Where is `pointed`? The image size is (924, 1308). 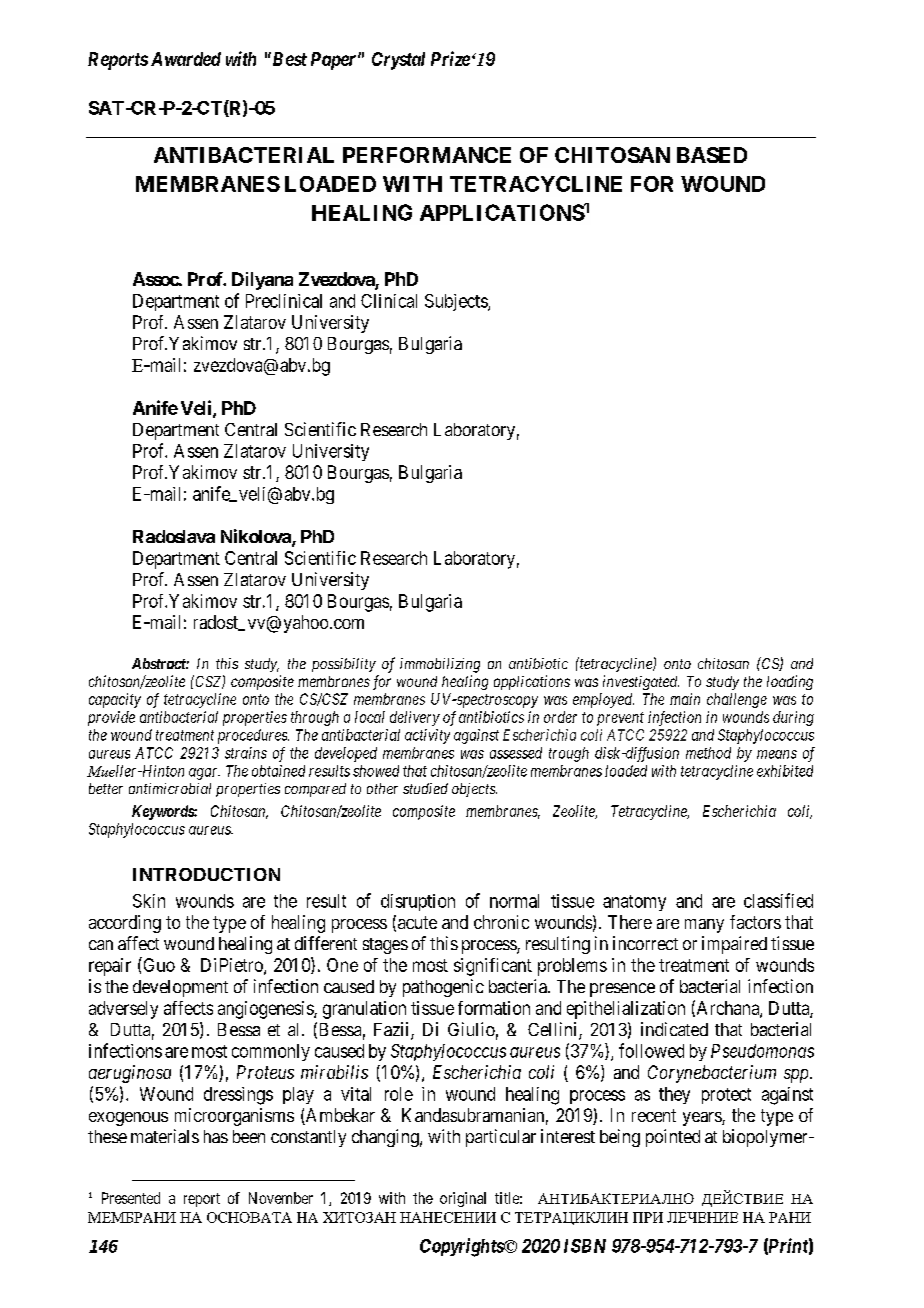
pointed is located at coordinates (673, 1138).
